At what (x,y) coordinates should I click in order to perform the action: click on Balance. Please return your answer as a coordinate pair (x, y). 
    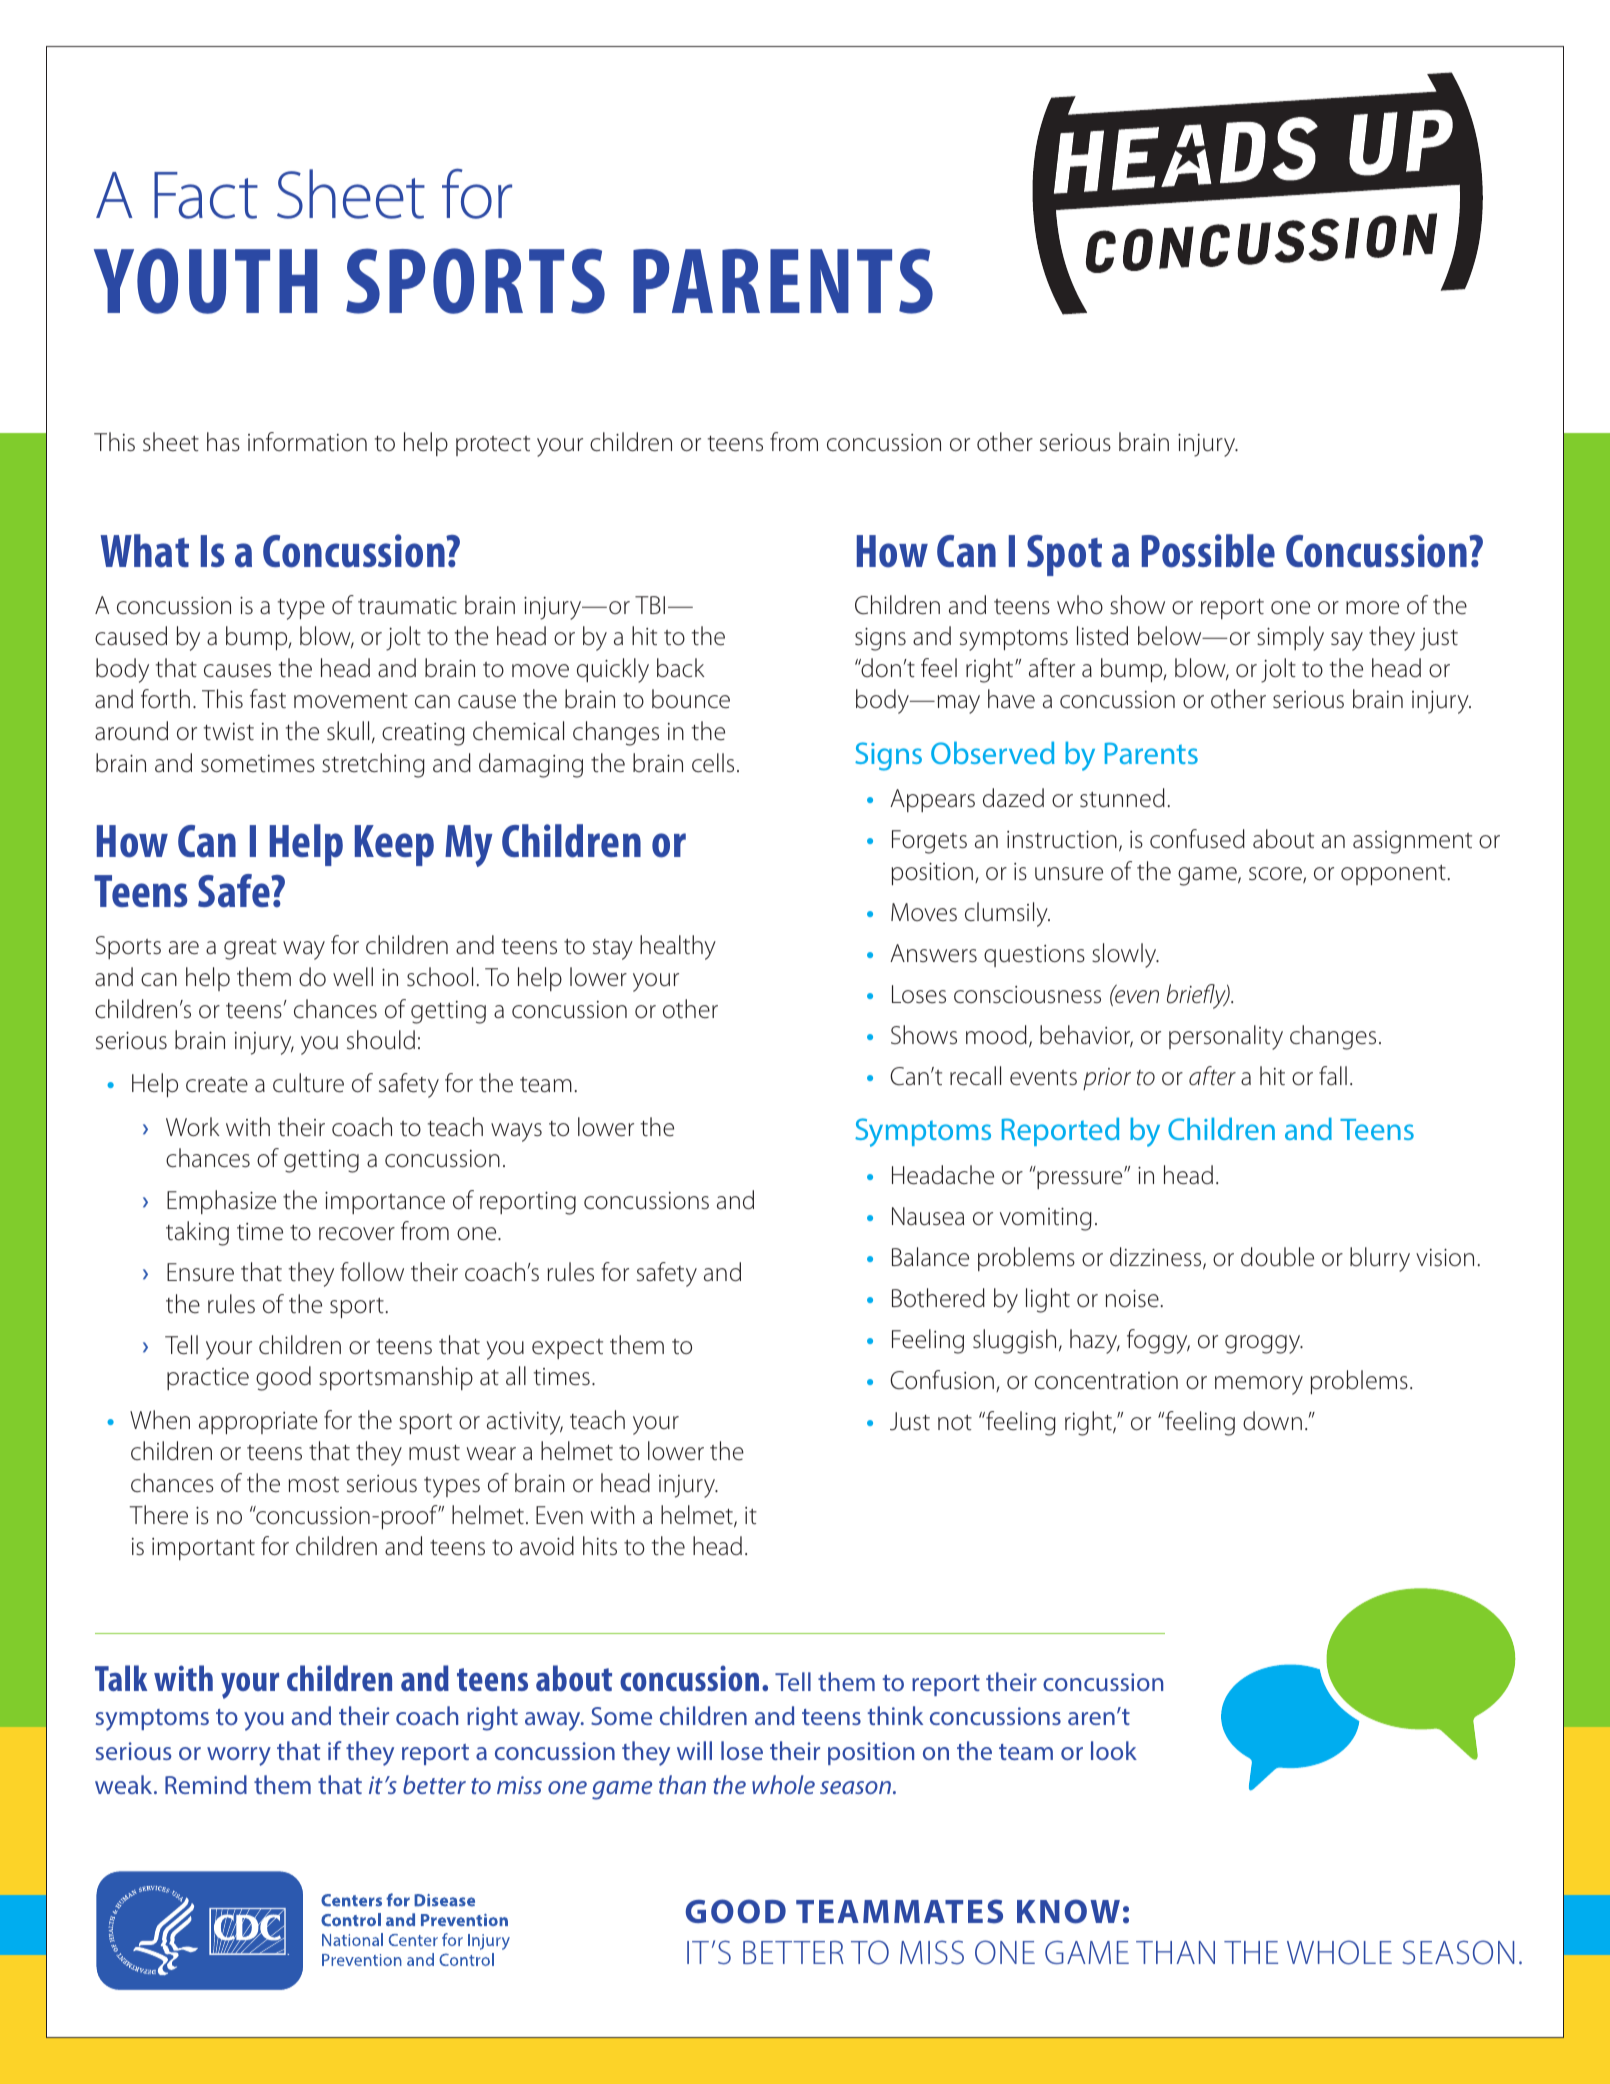
    Looking at the image, I should click on (930, 1257).
